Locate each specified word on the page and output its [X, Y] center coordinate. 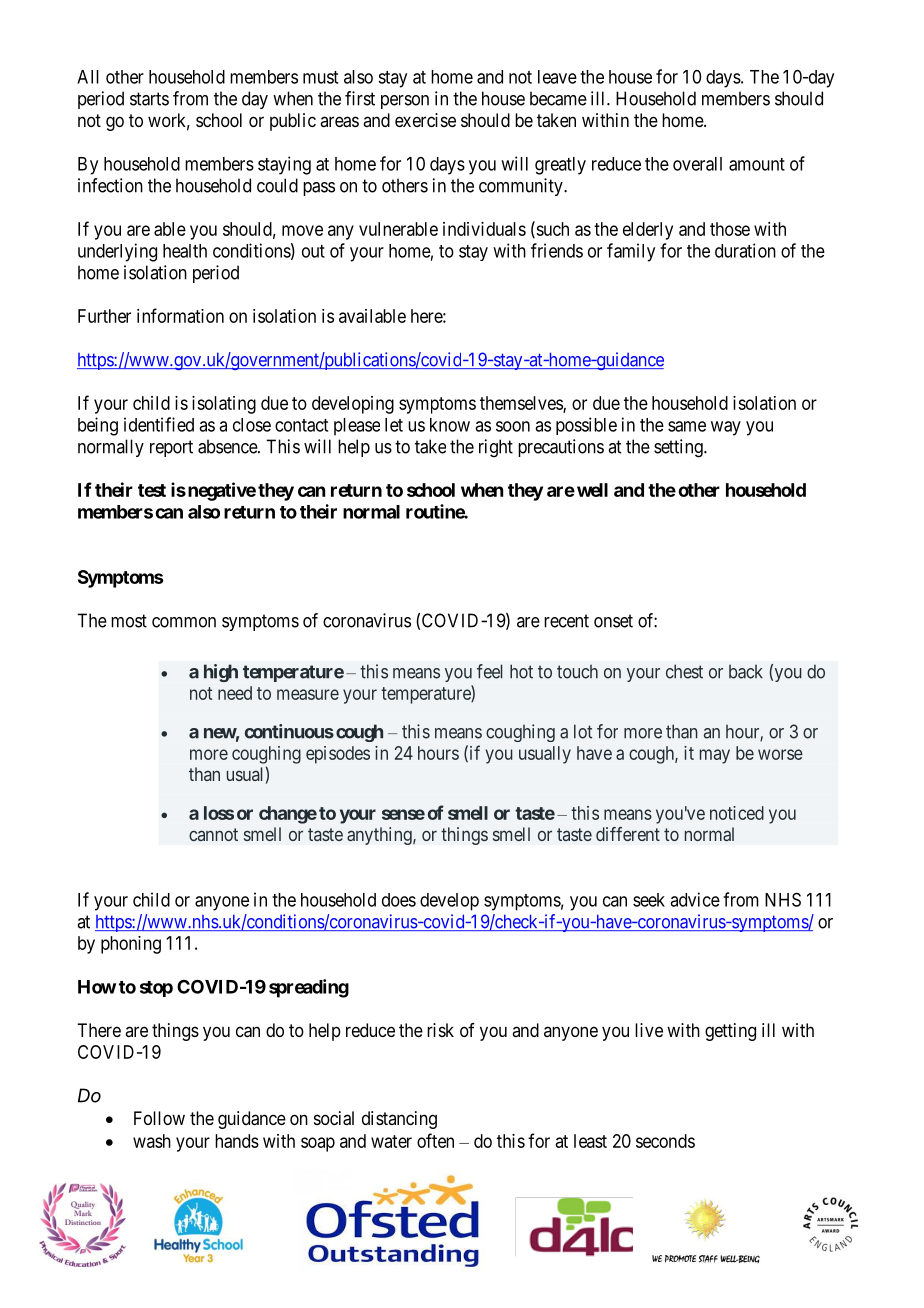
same [687, 426]
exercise [425, 120]
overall [697, 164]
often [435, 1140]
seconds [665, 1141]
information [180, 315]
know [450, 425]
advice [695, 899]
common [184, 622]
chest [684, 671]
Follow [159, 1118]
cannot [213, 834]
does [399, 900]
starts [149, 99]
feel [489, 671]
